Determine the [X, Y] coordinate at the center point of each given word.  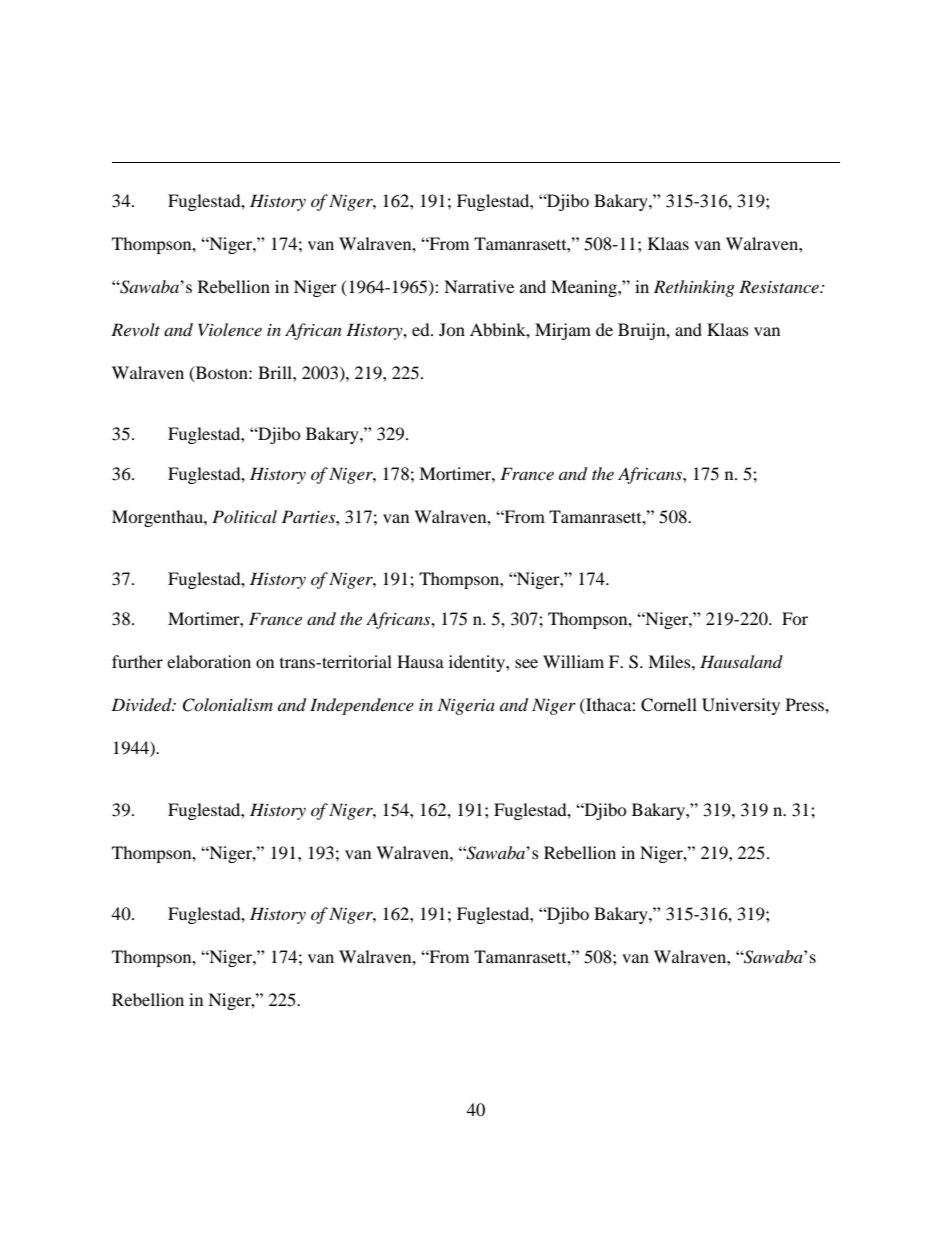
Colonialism [227, 705]
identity [478, 663]
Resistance [780, 286]
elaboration [209, 661]
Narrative [479, 286]
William [573, 661]
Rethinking [694, 288]
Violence [230, 329]
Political [244, 516]
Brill [276, 372]
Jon [452, 329]
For [795, 618]
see [526, 663]
